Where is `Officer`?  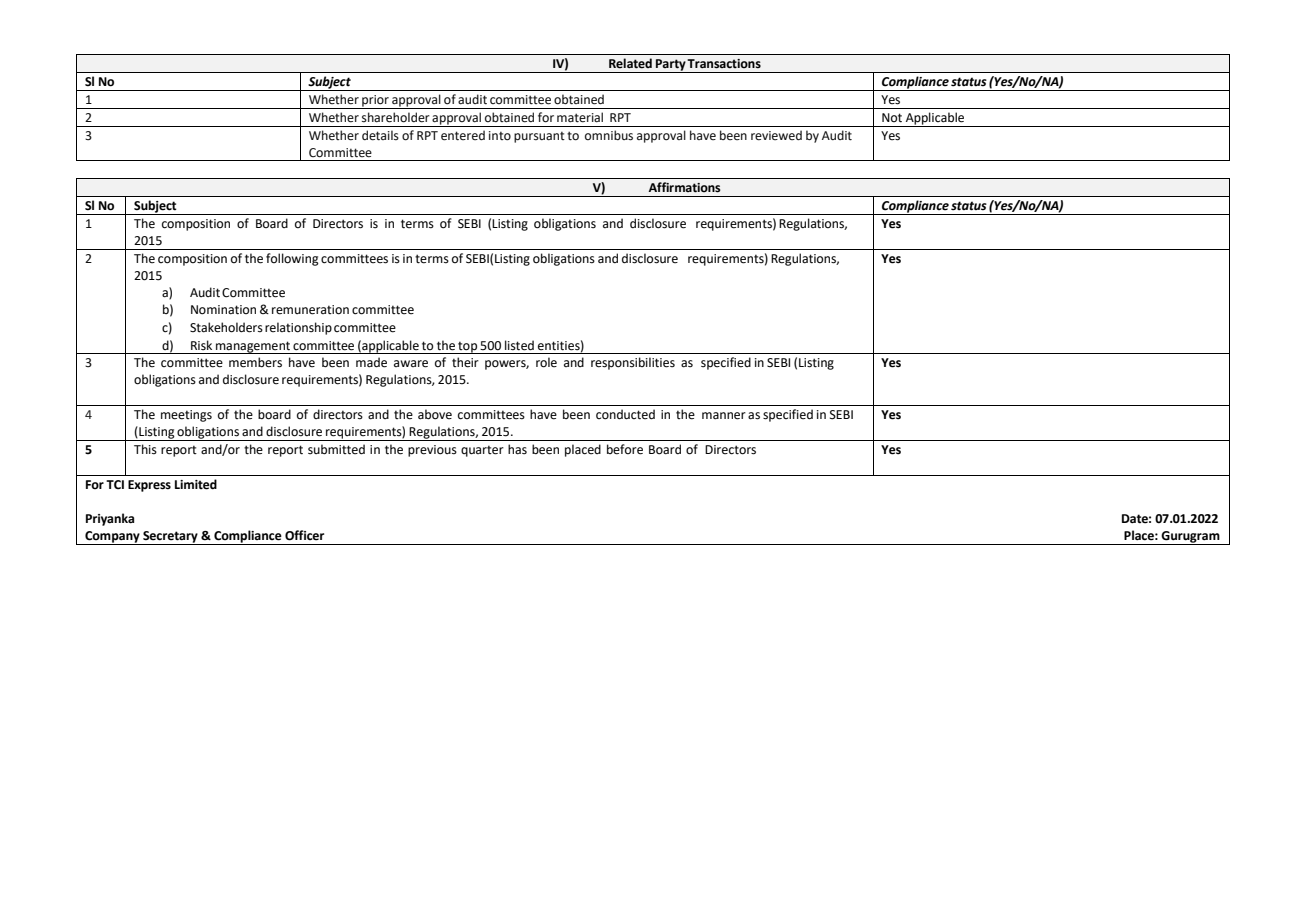 Officer is located at coordinates (304, 535).
